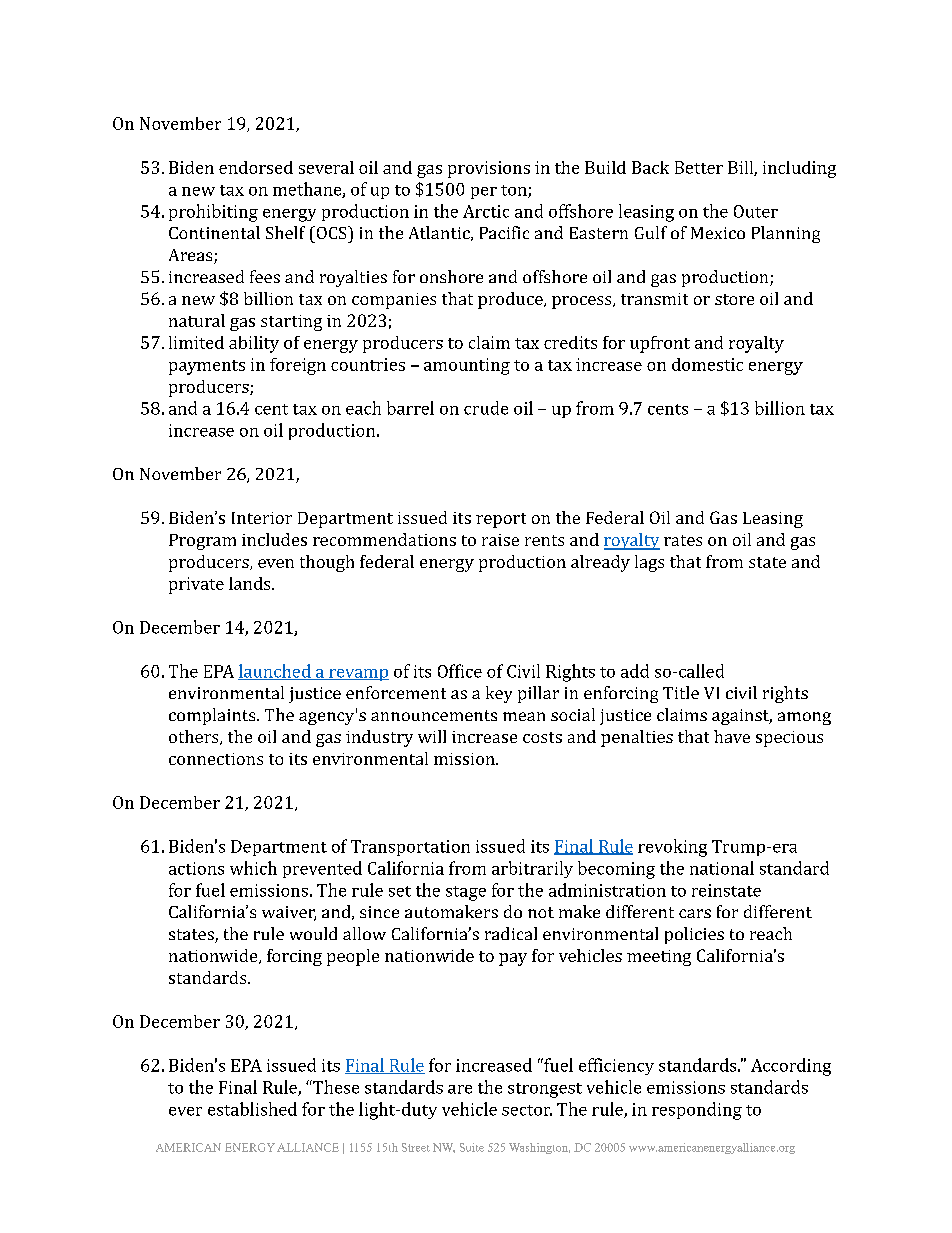  I want to click on per, so click(484, 193).
